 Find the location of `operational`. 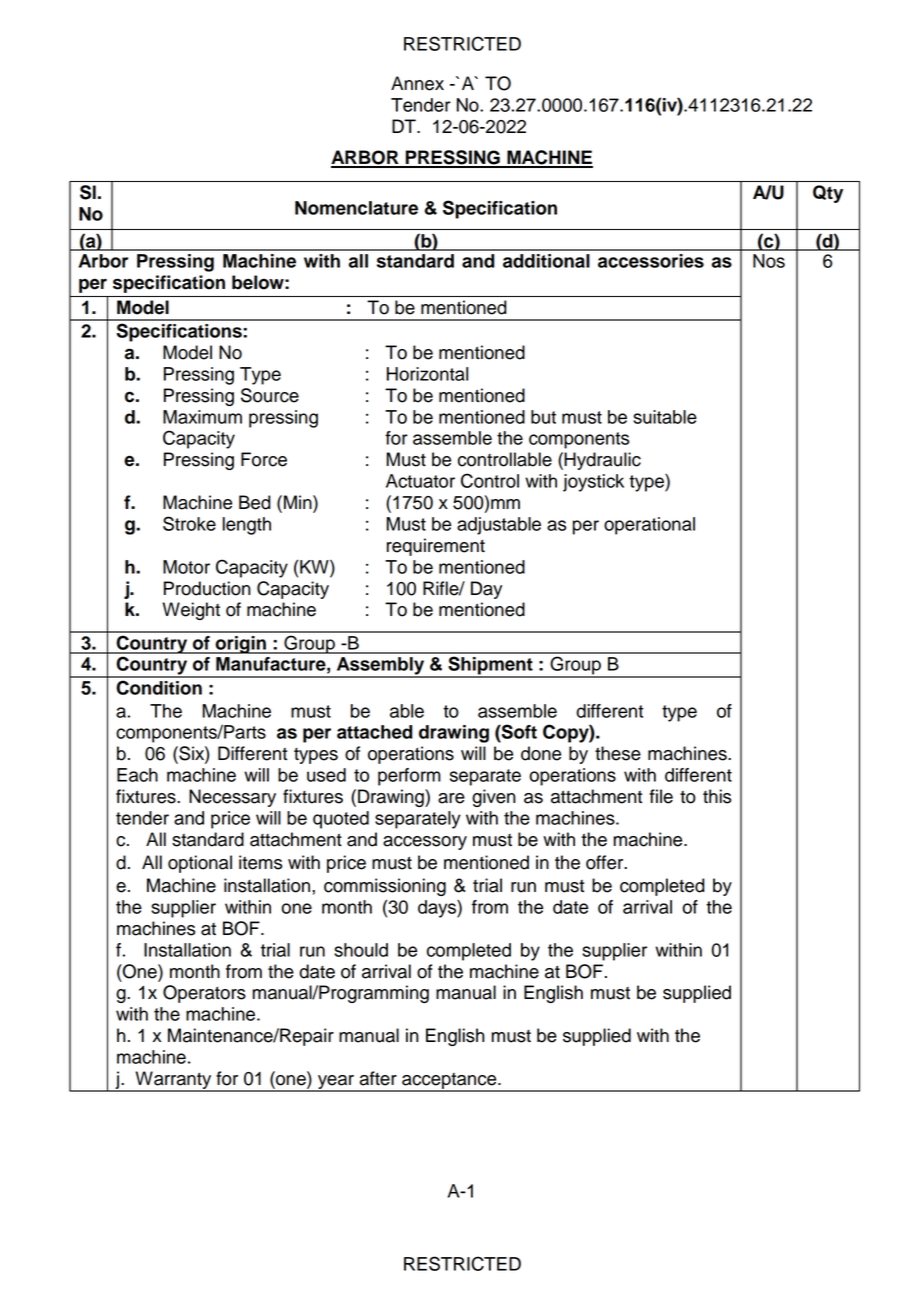

operational is located at coordinates (649, 526).
